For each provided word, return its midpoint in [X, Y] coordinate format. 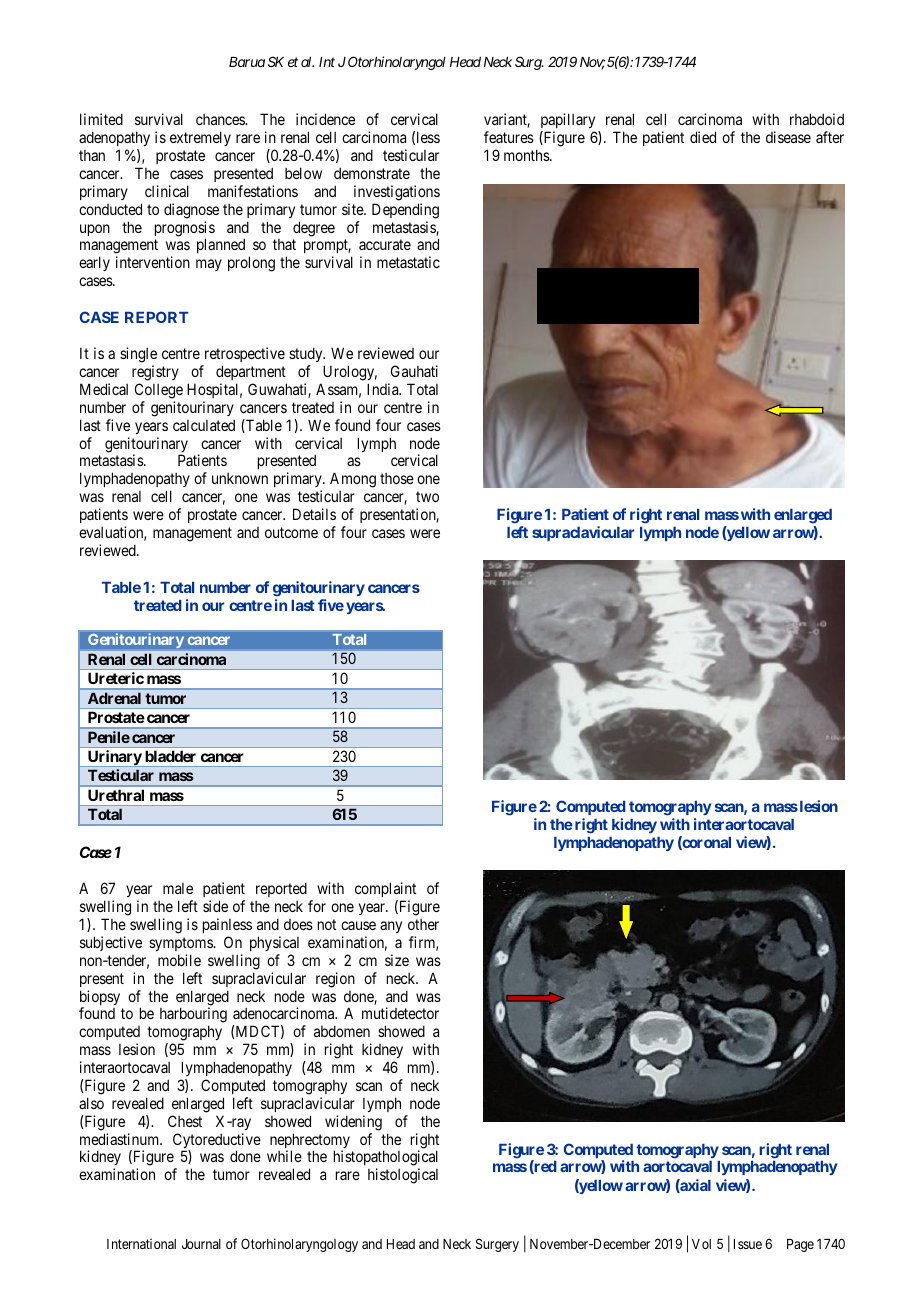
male [178, 888]
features [509, 137]
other [423, 924]
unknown [240, 478]
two [427, 496]
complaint [385, 891]
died [703, 137]
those [397, 478]
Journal [201, 1244]
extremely [200, 138]
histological [403, 1176]
